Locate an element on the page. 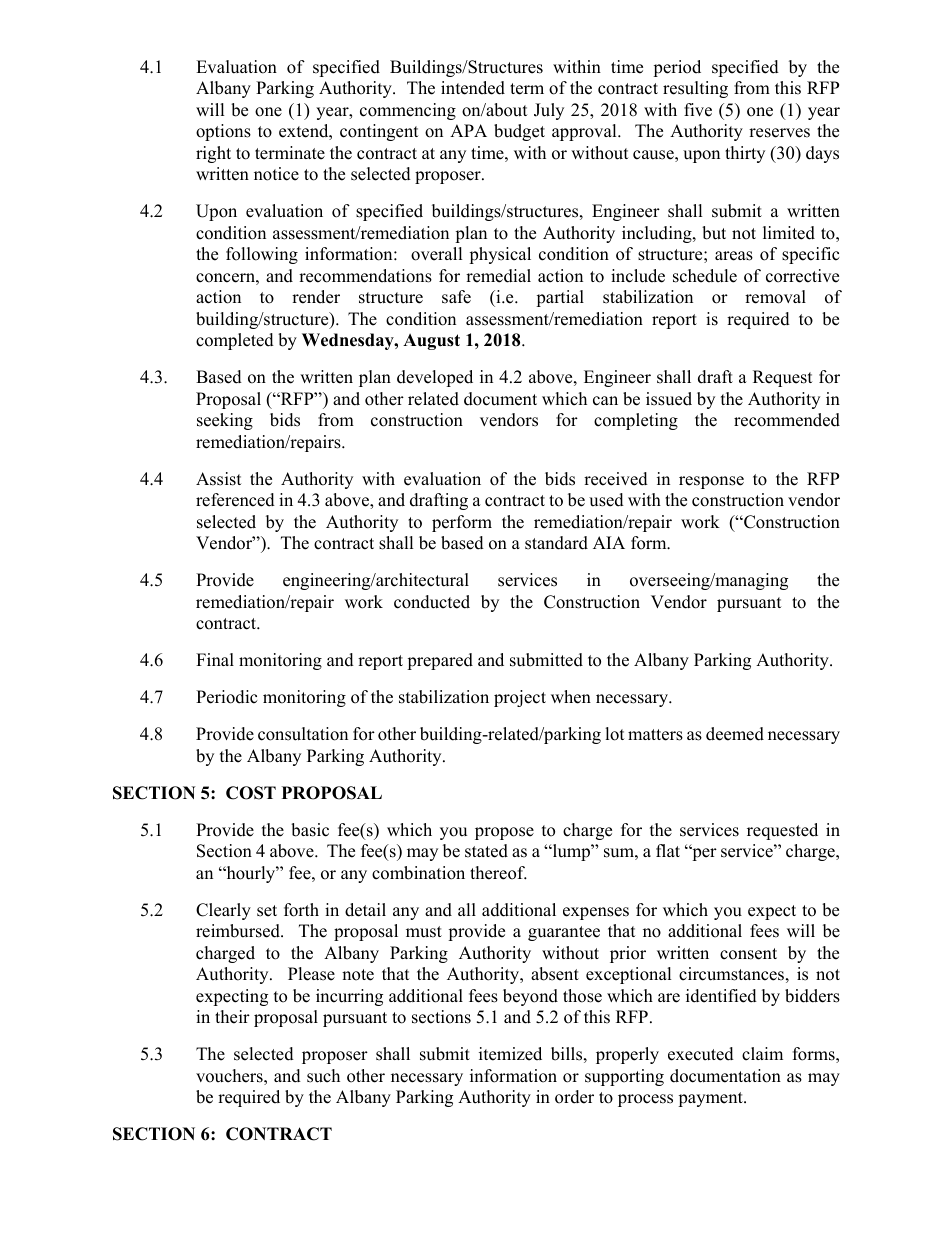  partial is located at coordinates (560, 298).
